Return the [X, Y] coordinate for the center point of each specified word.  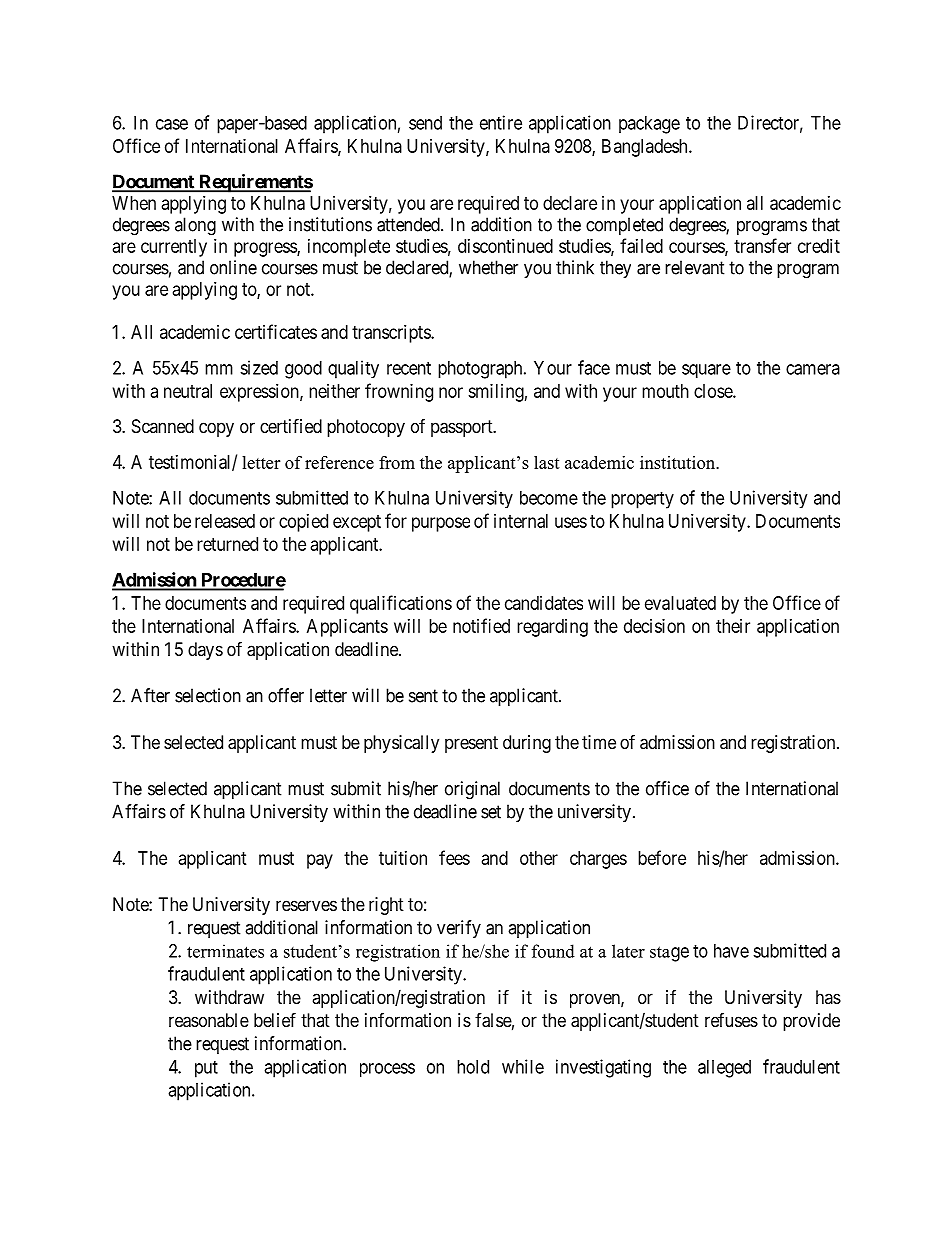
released [225, 521]
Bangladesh [646, 148]
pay [320, 861]
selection [208, 695]
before [662, 857]
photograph [481, 370]
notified [481, 625]
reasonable [209, 1020]
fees [454, 857]
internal [521, 521]
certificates [276, 331]
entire [501, 122]
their [733, 626]
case [172, 124]
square [706, 371]
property [642, 500]
